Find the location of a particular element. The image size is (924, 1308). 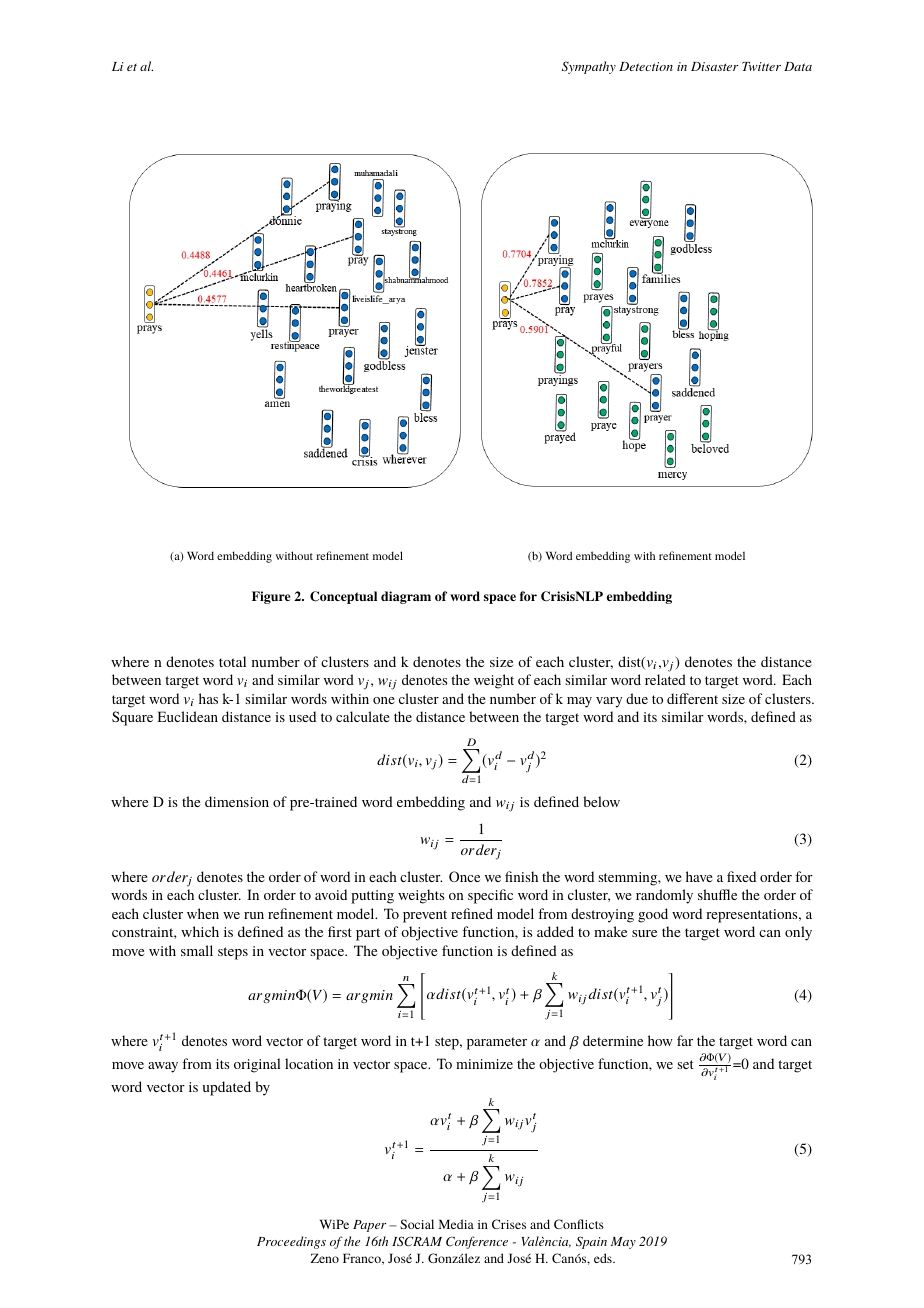

Figure is located at coordinates (271, 597).
